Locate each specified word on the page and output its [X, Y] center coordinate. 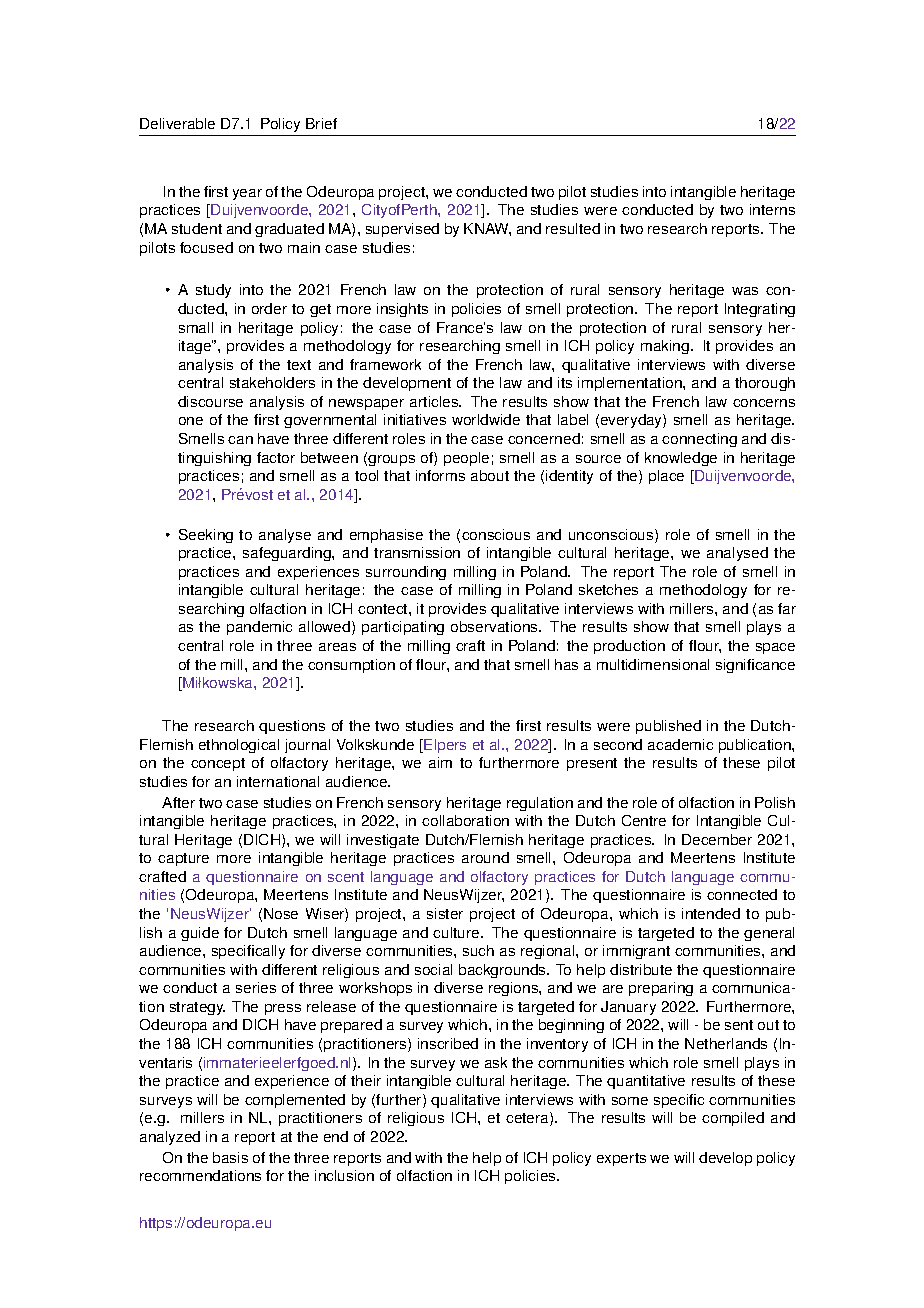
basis [230, 1157]
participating [403, 628]
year [247, 194]
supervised [402, 230]
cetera [528, 1119]
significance [755, 666]
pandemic [259, 628]
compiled [733, 1119]
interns [772, 209]
